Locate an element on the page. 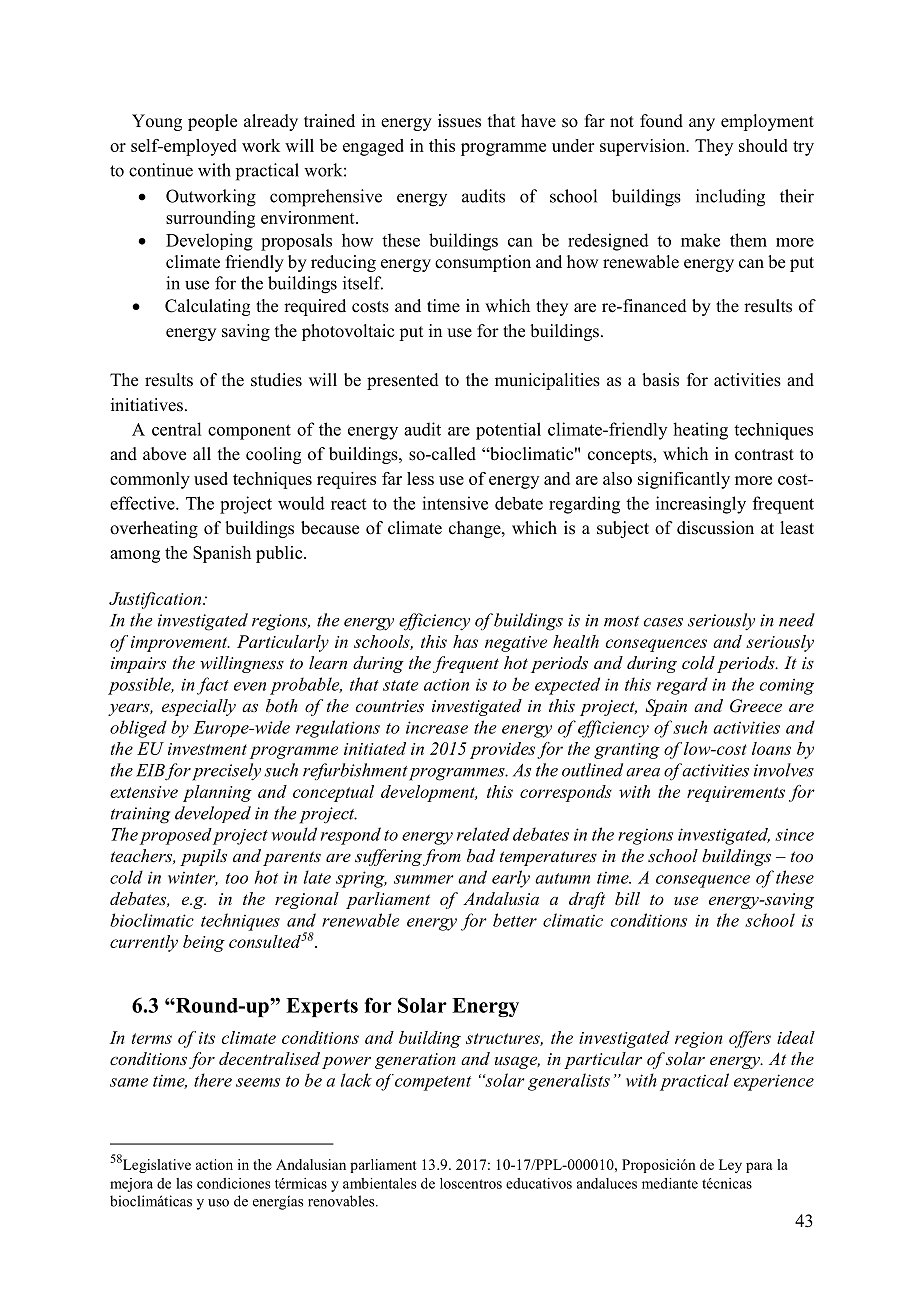  developed is located at coordinates (213, 814).
